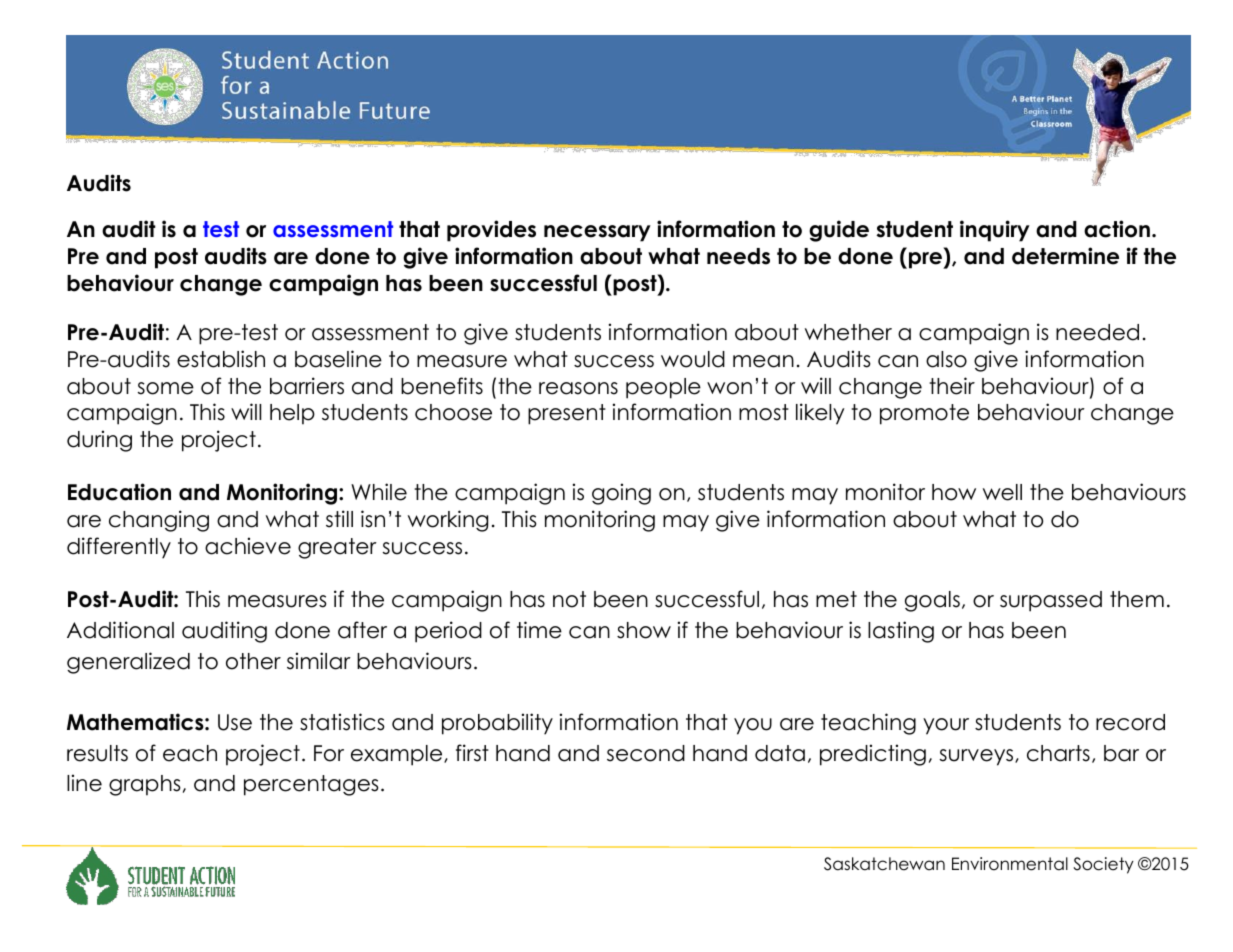 This page has width=1233, height=952. I want to click on other, so click(253, 661).
